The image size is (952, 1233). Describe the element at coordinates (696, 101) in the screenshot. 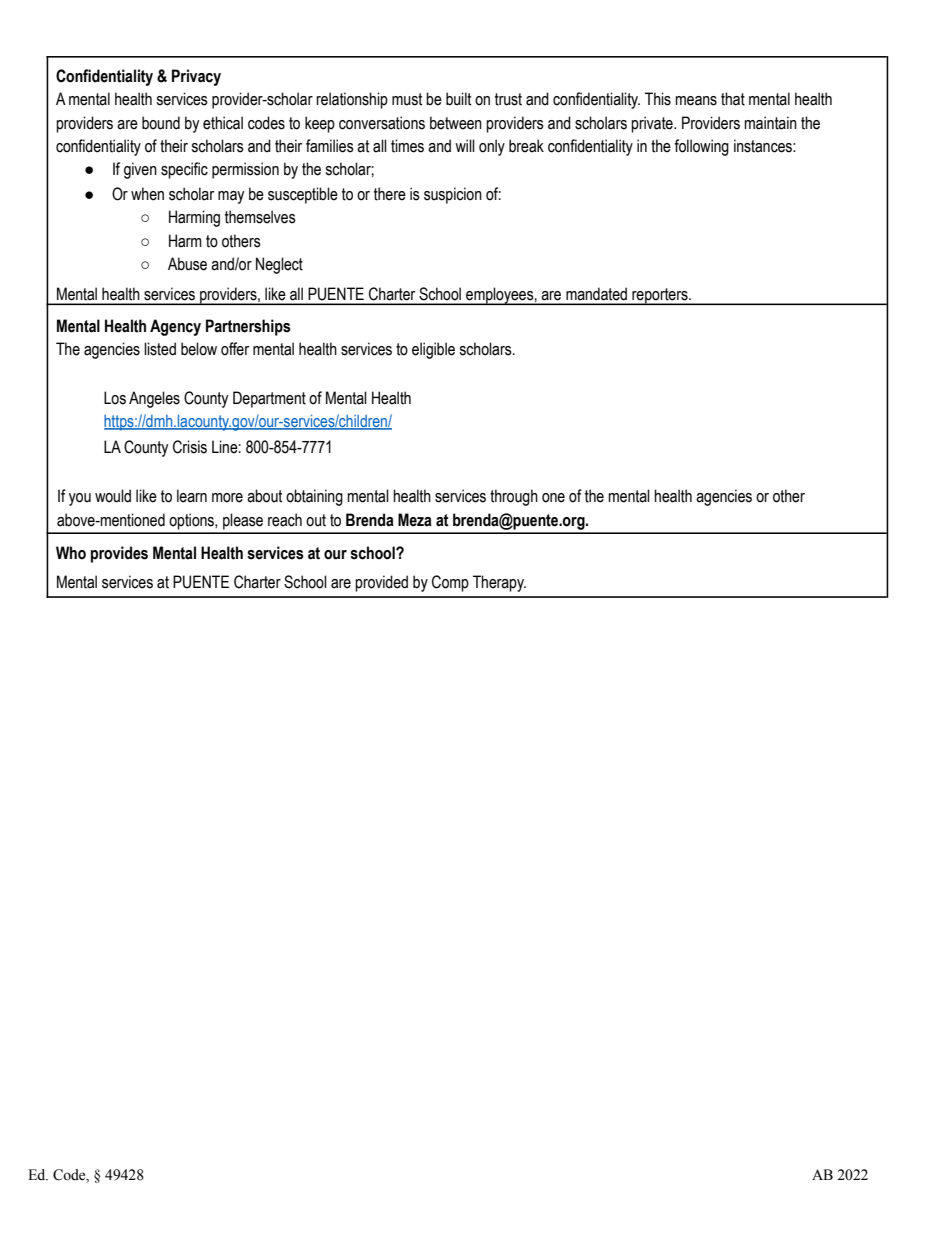

I see `means` at that location.
